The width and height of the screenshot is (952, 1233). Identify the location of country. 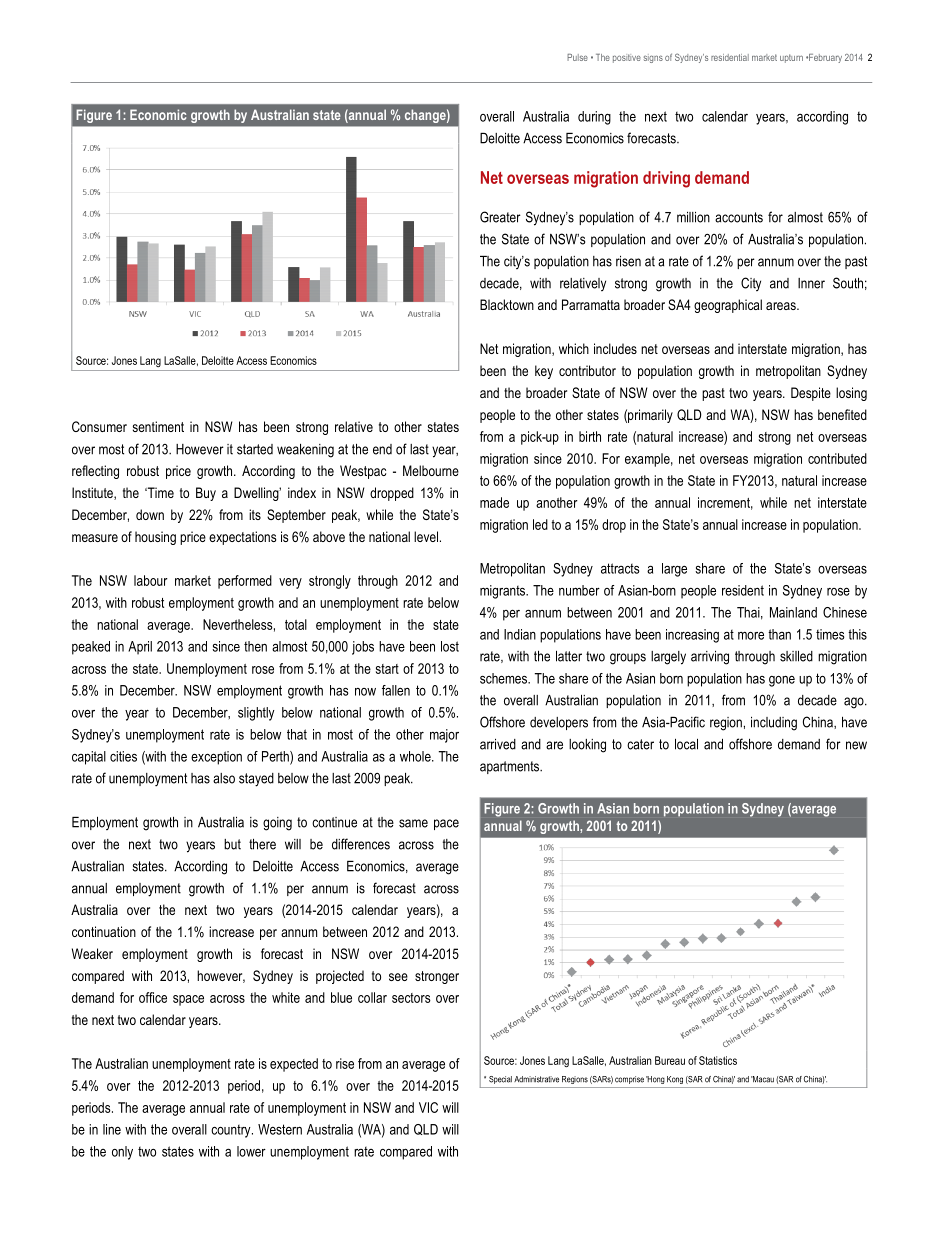
(232, 1131).
